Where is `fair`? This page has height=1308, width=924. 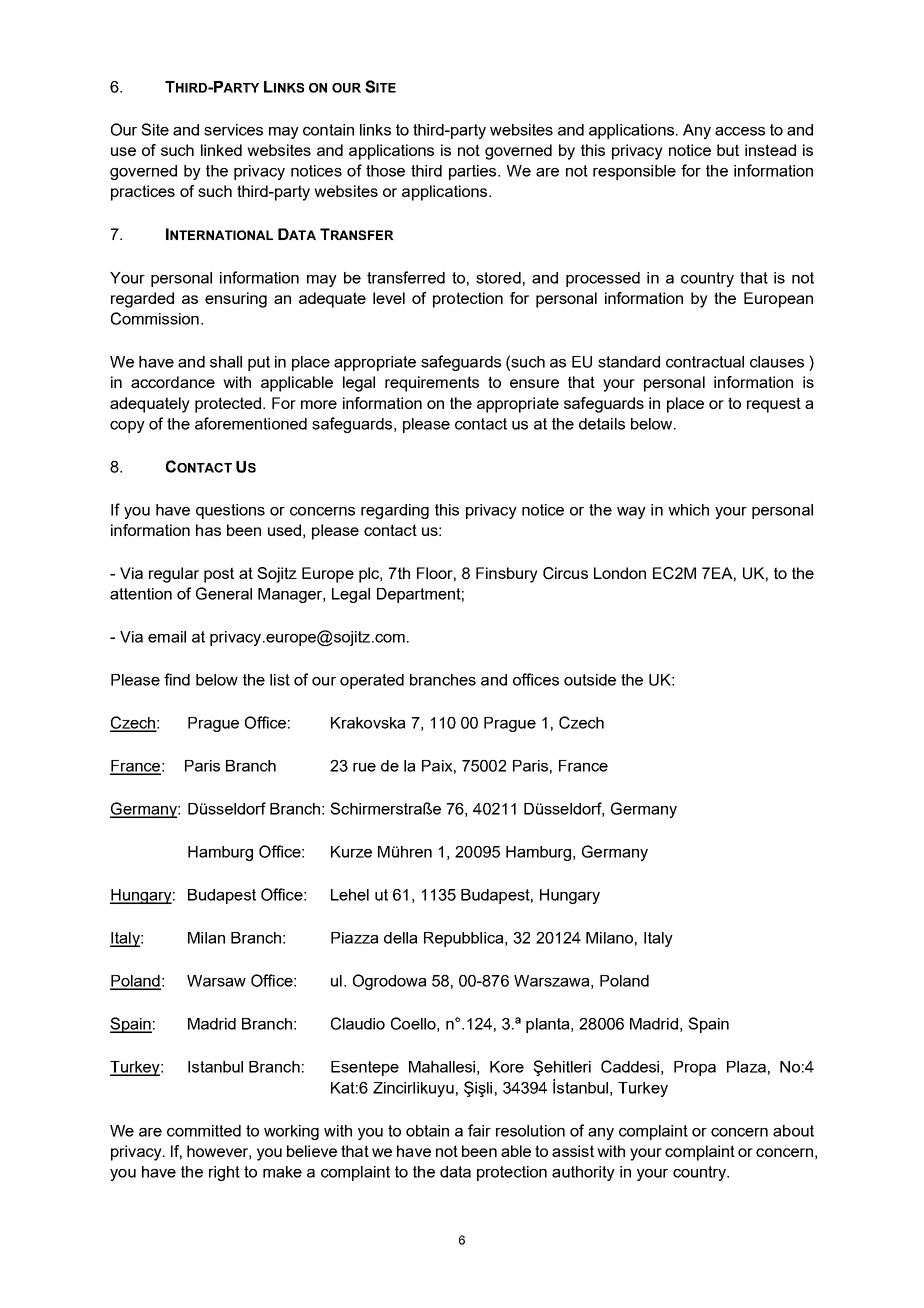 fair is located at coordinates (479, 1130).
